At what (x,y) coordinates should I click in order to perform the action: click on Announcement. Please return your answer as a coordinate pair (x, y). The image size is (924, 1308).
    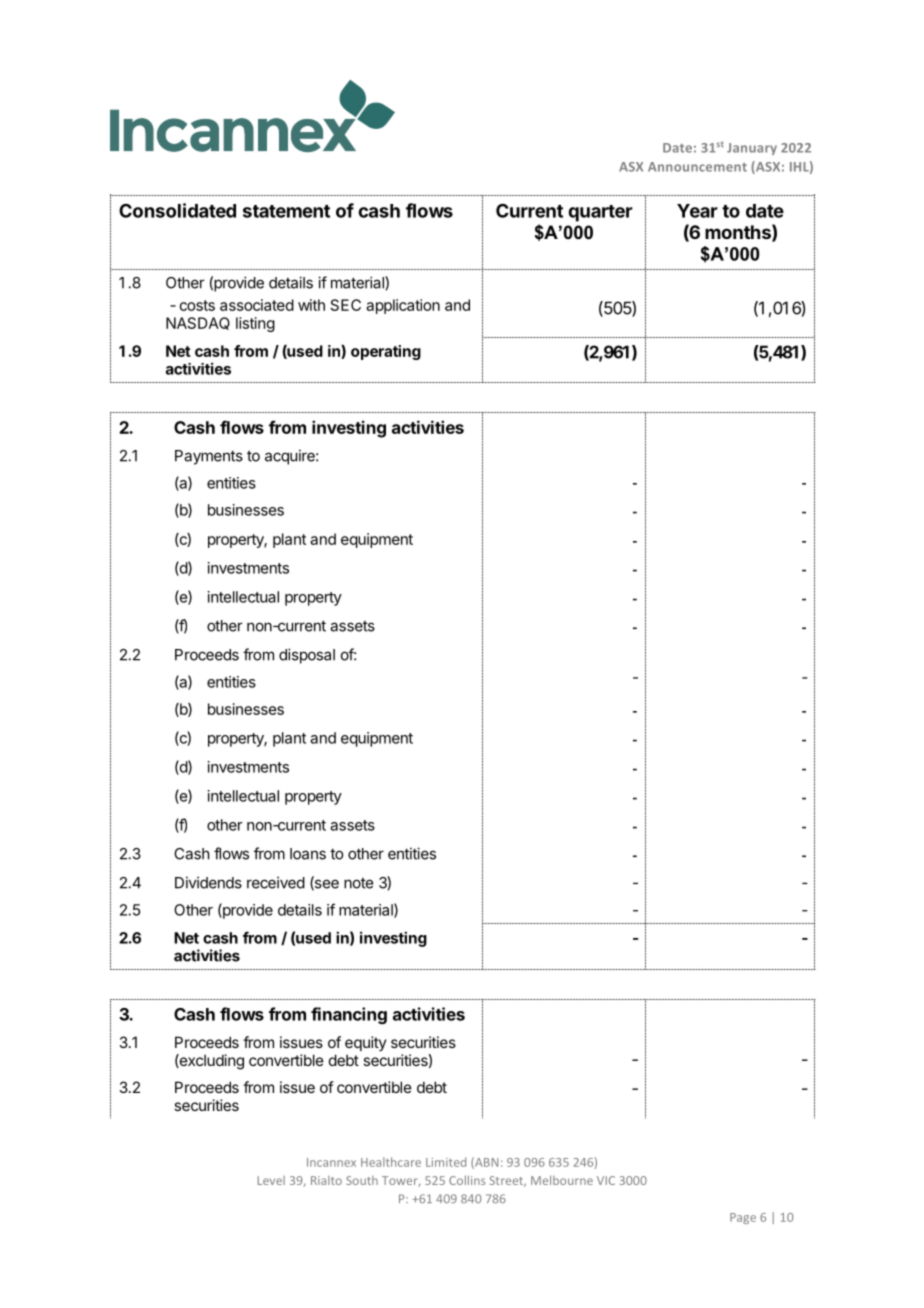
    Looking at the image, I should click on (697, 167).
